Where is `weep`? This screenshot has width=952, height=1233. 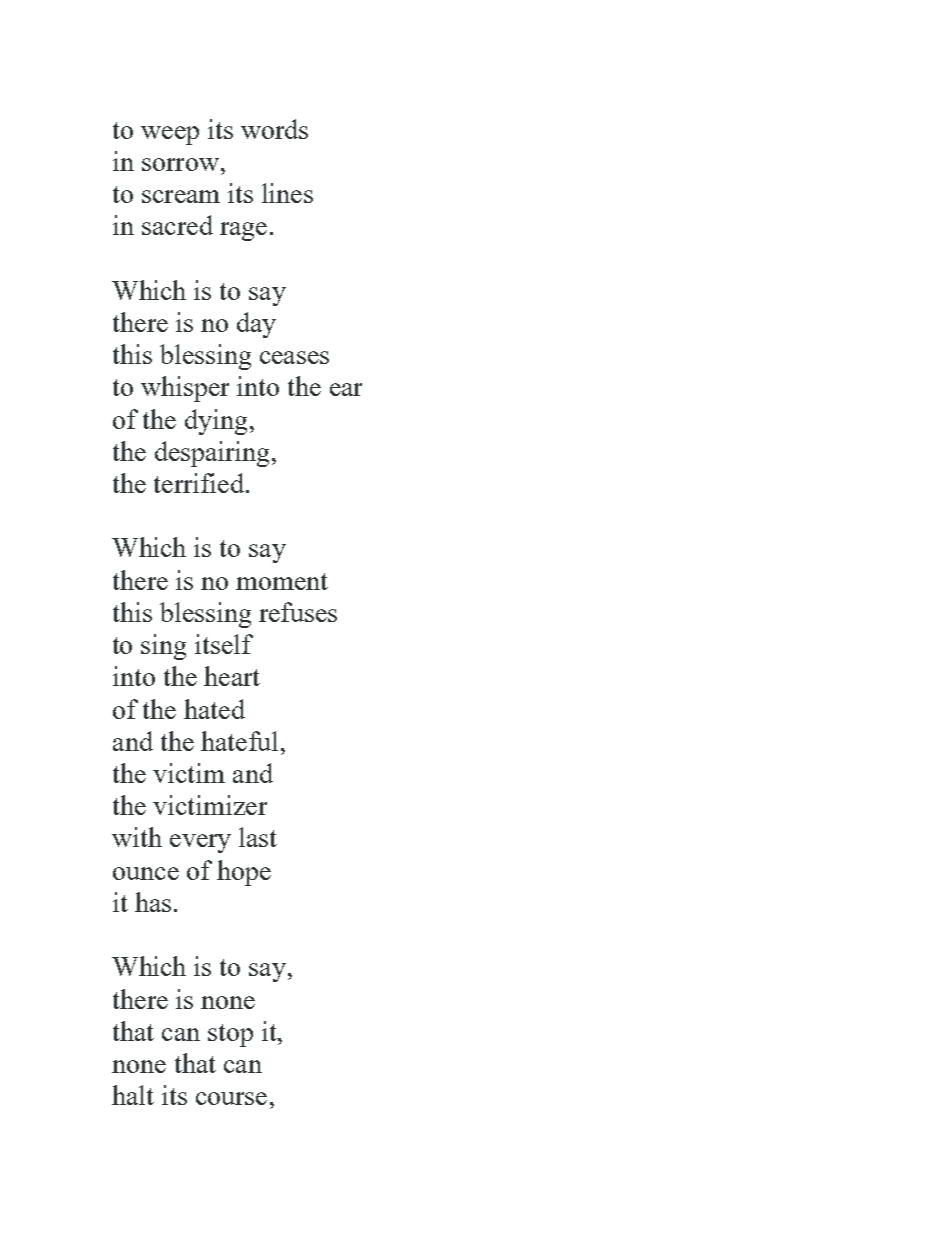
weep is located at coordinates (170, 135).
